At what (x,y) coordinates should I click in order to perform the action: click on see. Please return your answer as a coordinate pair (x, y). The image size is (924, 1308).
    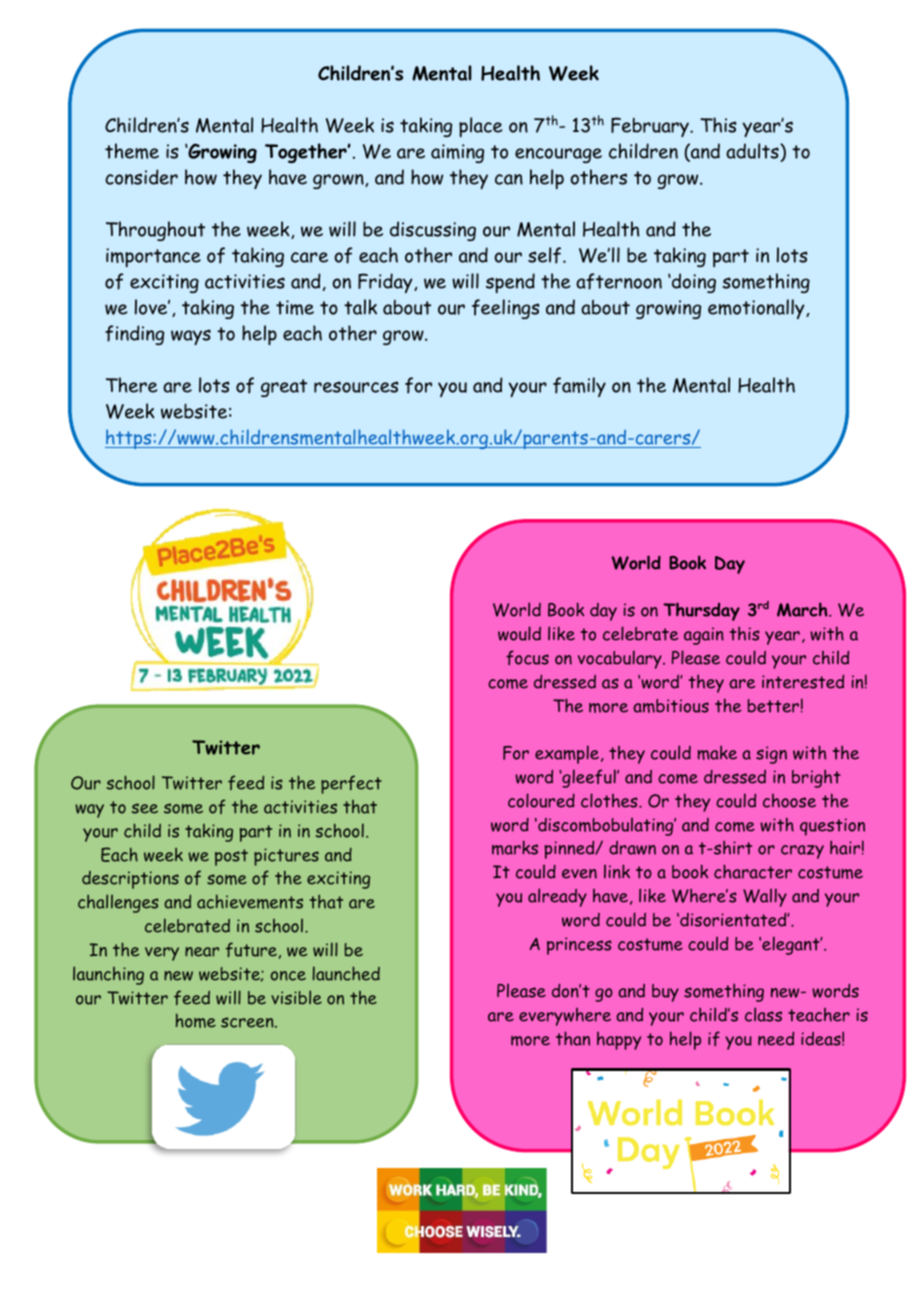
    Looking at the image, I should click on (145, 808).
